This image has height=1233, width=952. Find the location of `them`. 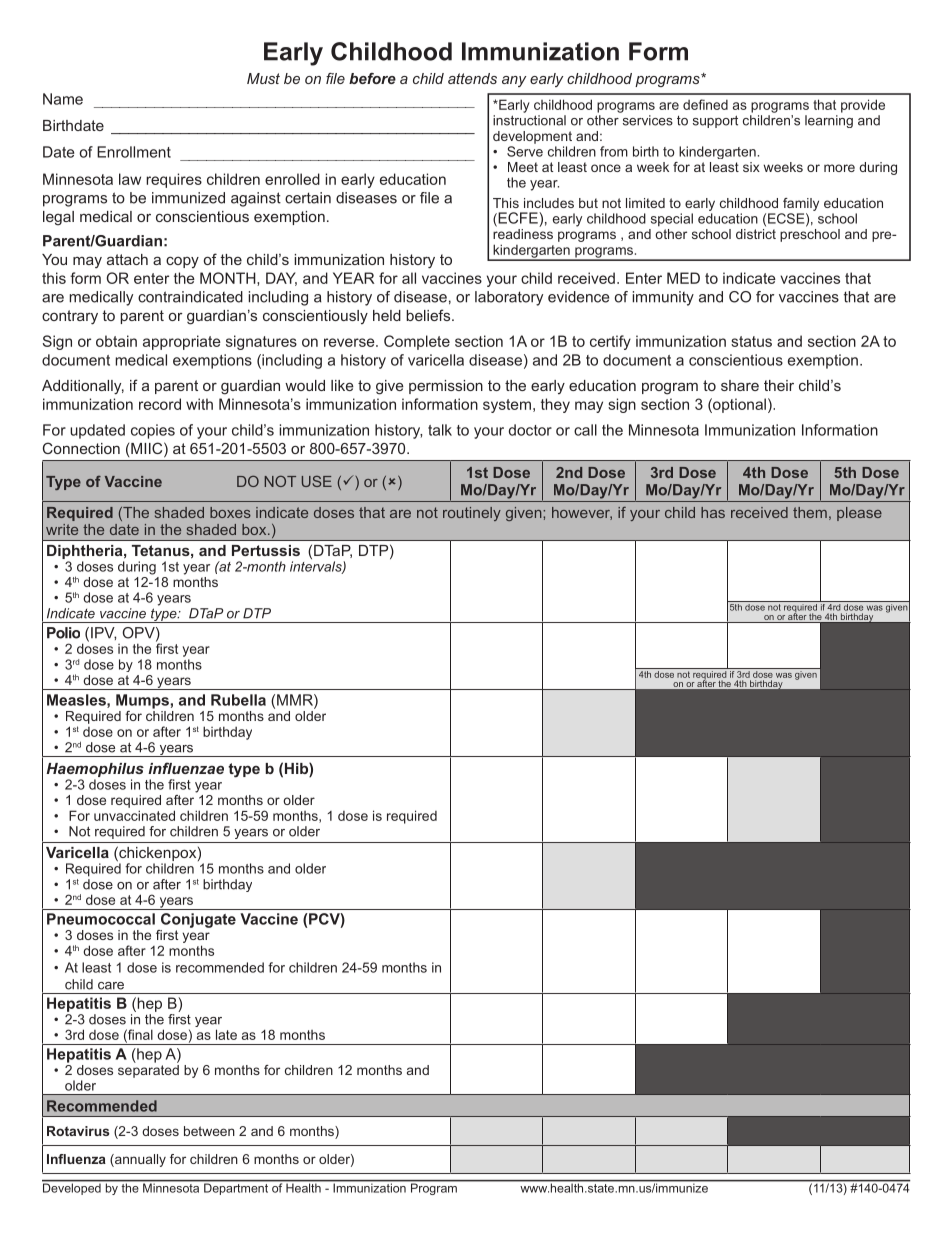

them is located at coordinates (810, 512).
